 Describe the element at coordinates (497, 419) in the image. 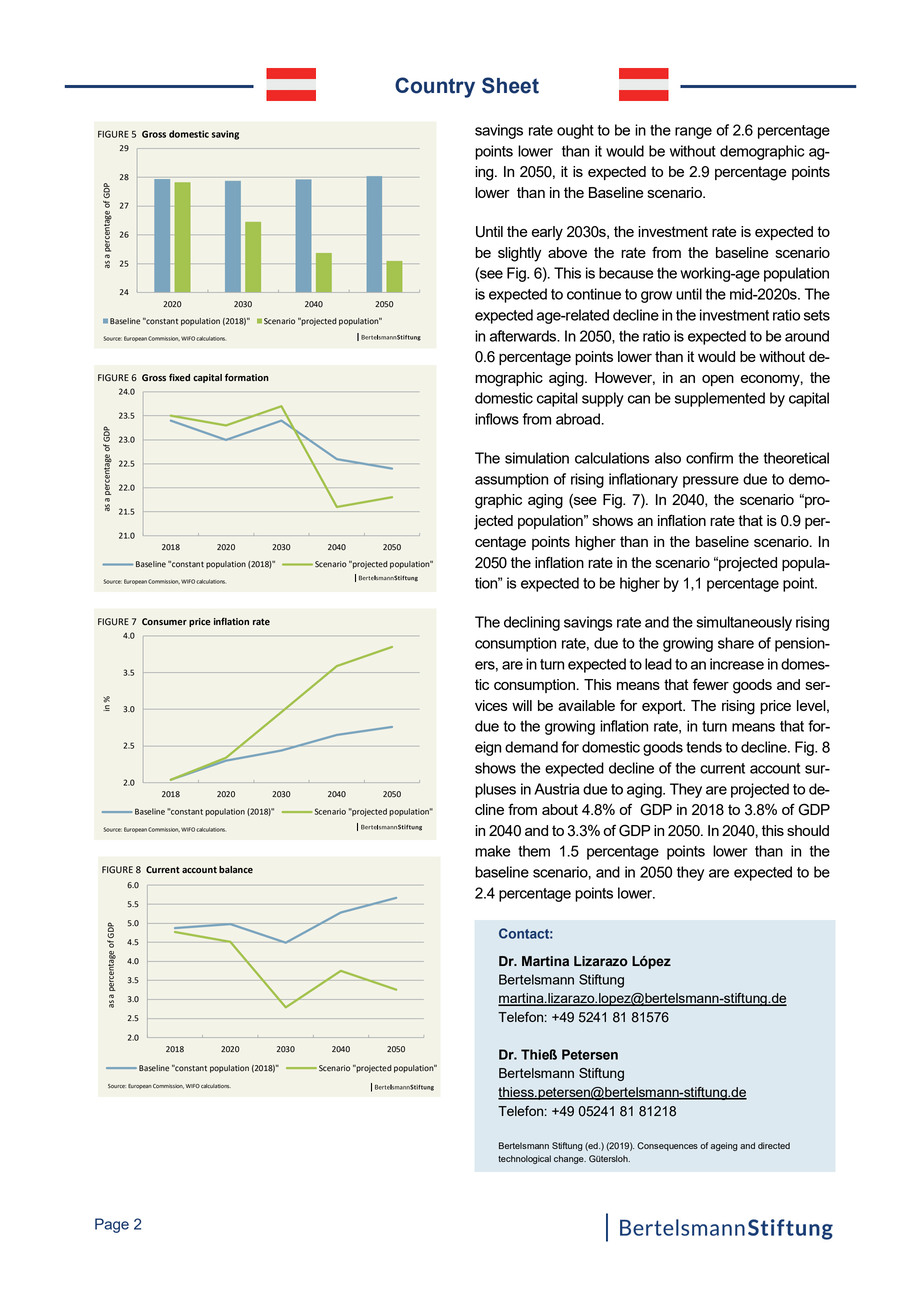

I see `inflows` at that location.
